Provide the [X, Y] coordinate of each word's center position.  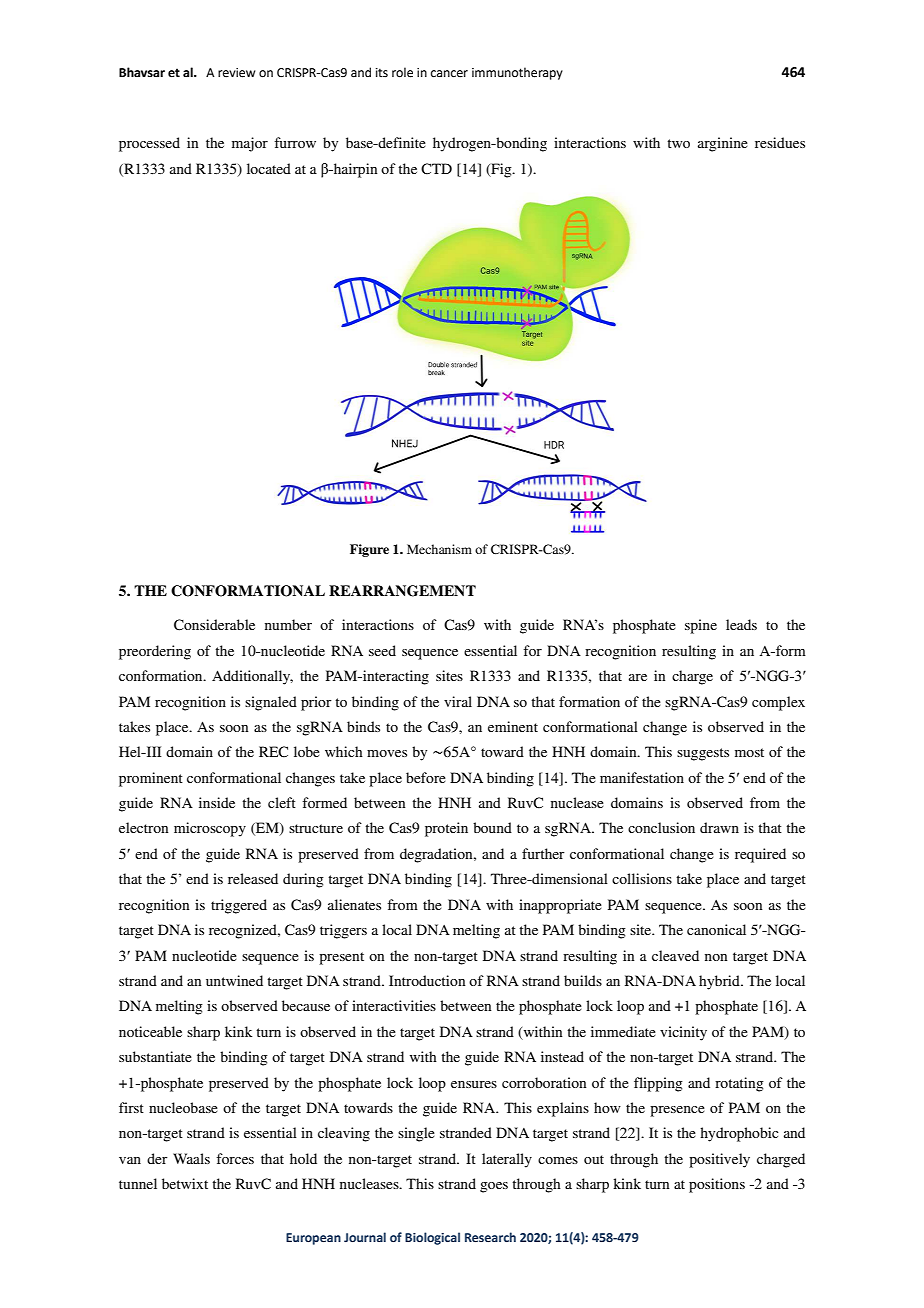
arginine [723, 144]
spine [701, 626]
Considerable [214, 625]
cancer [449, 74]
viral [458, 701]
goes [494, 1187]
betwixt [185, 1183]
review [236, 73]
